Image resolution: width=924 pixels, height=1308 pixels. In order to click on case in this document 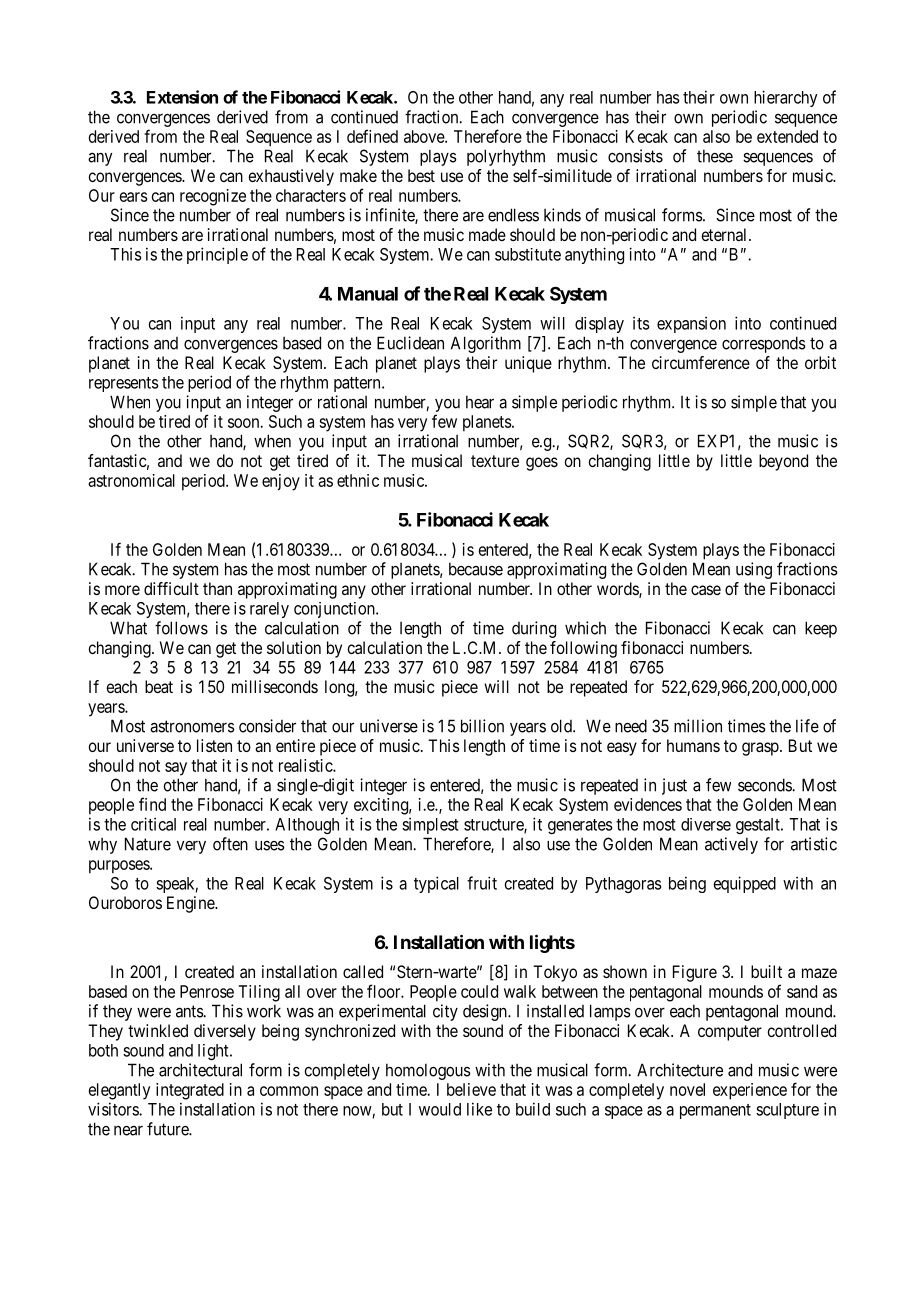, I will do `click(706, 590)`.
